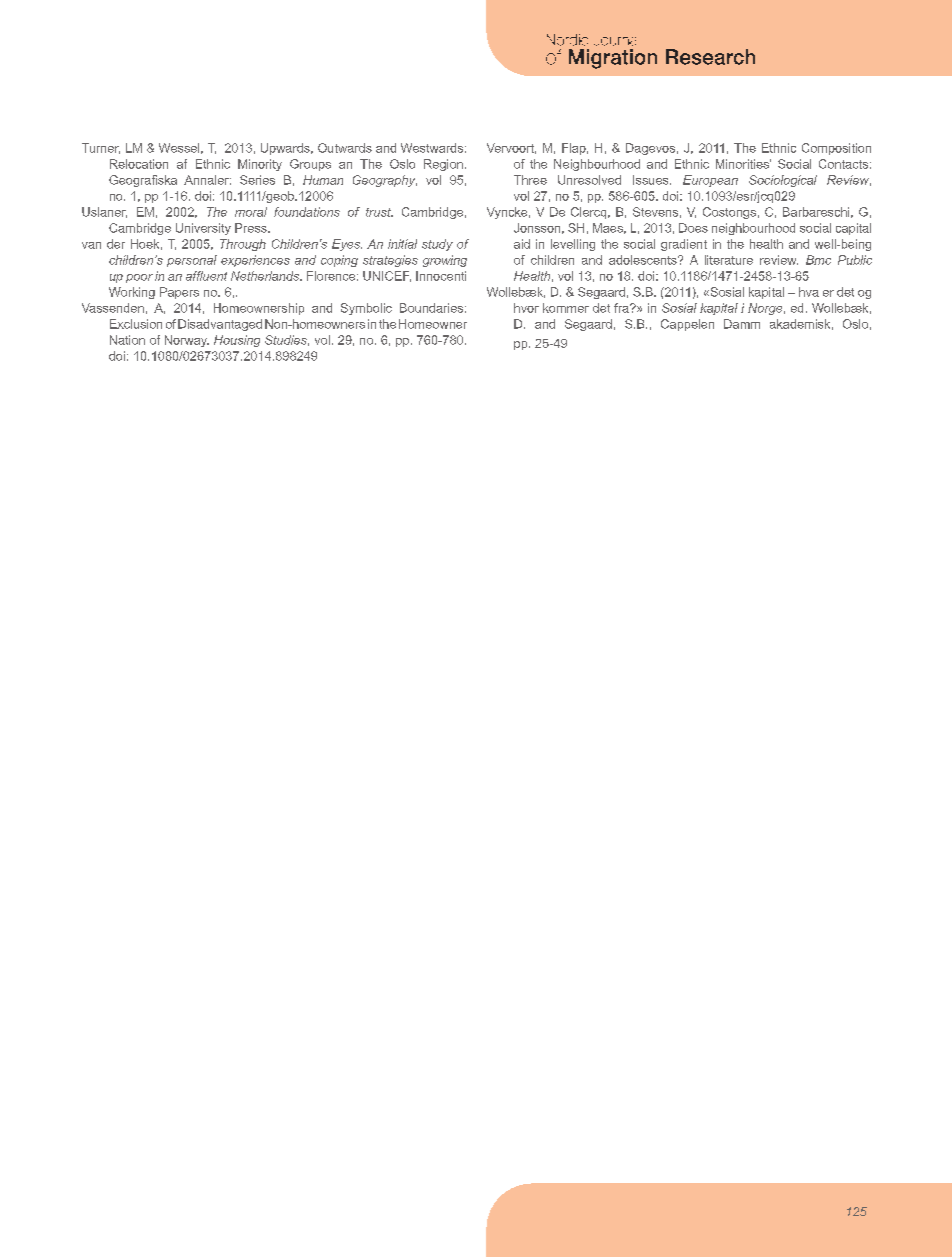 This screenshot has height=1257, width=952. What do you see at coordinates (437, 245) in the screenshot?
I see `study` at bounding box center [437, 245].
